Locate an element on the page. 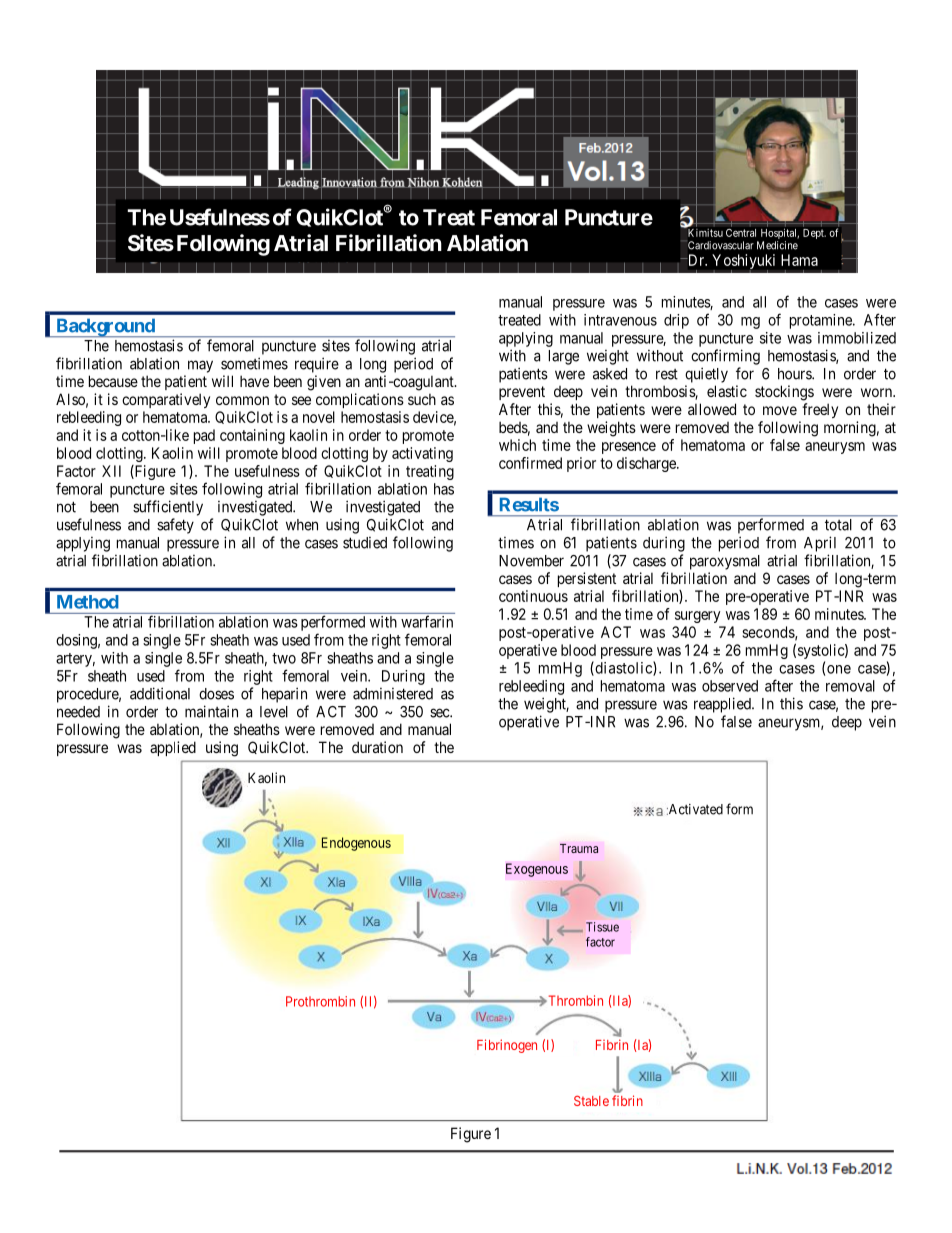 Image resolution: width=952 pixels, height=1233 pixels. Hama is located at coordinates (799, 260).
